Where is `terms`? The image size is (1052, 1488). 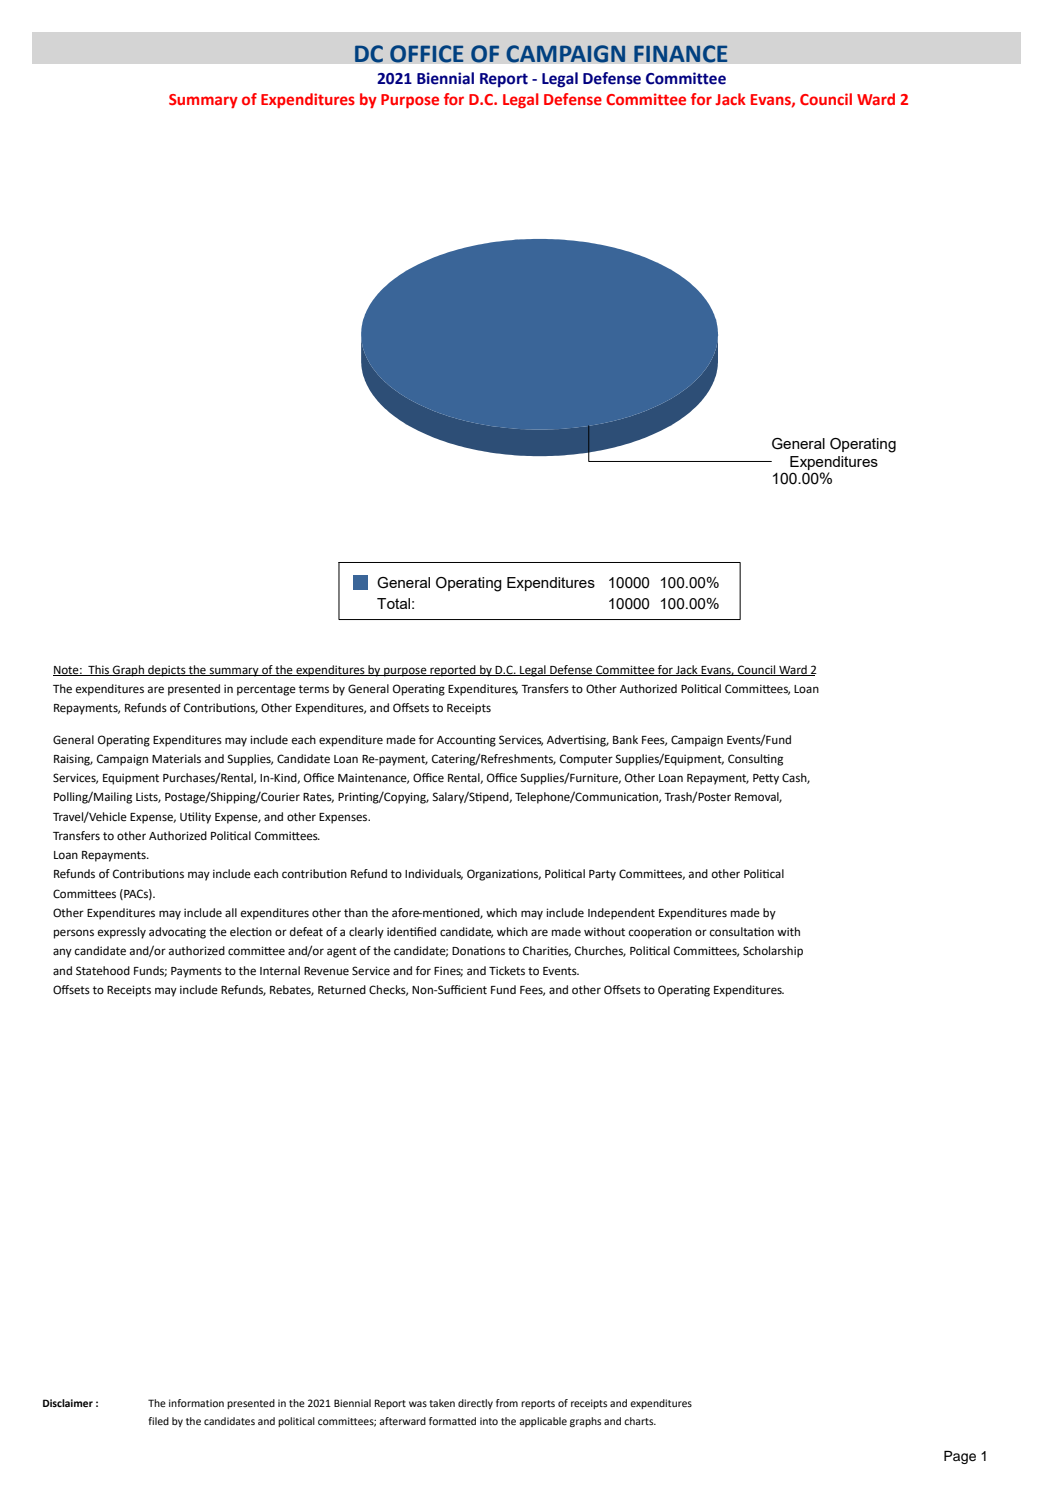
terms is located at coordinates (314, 689).
